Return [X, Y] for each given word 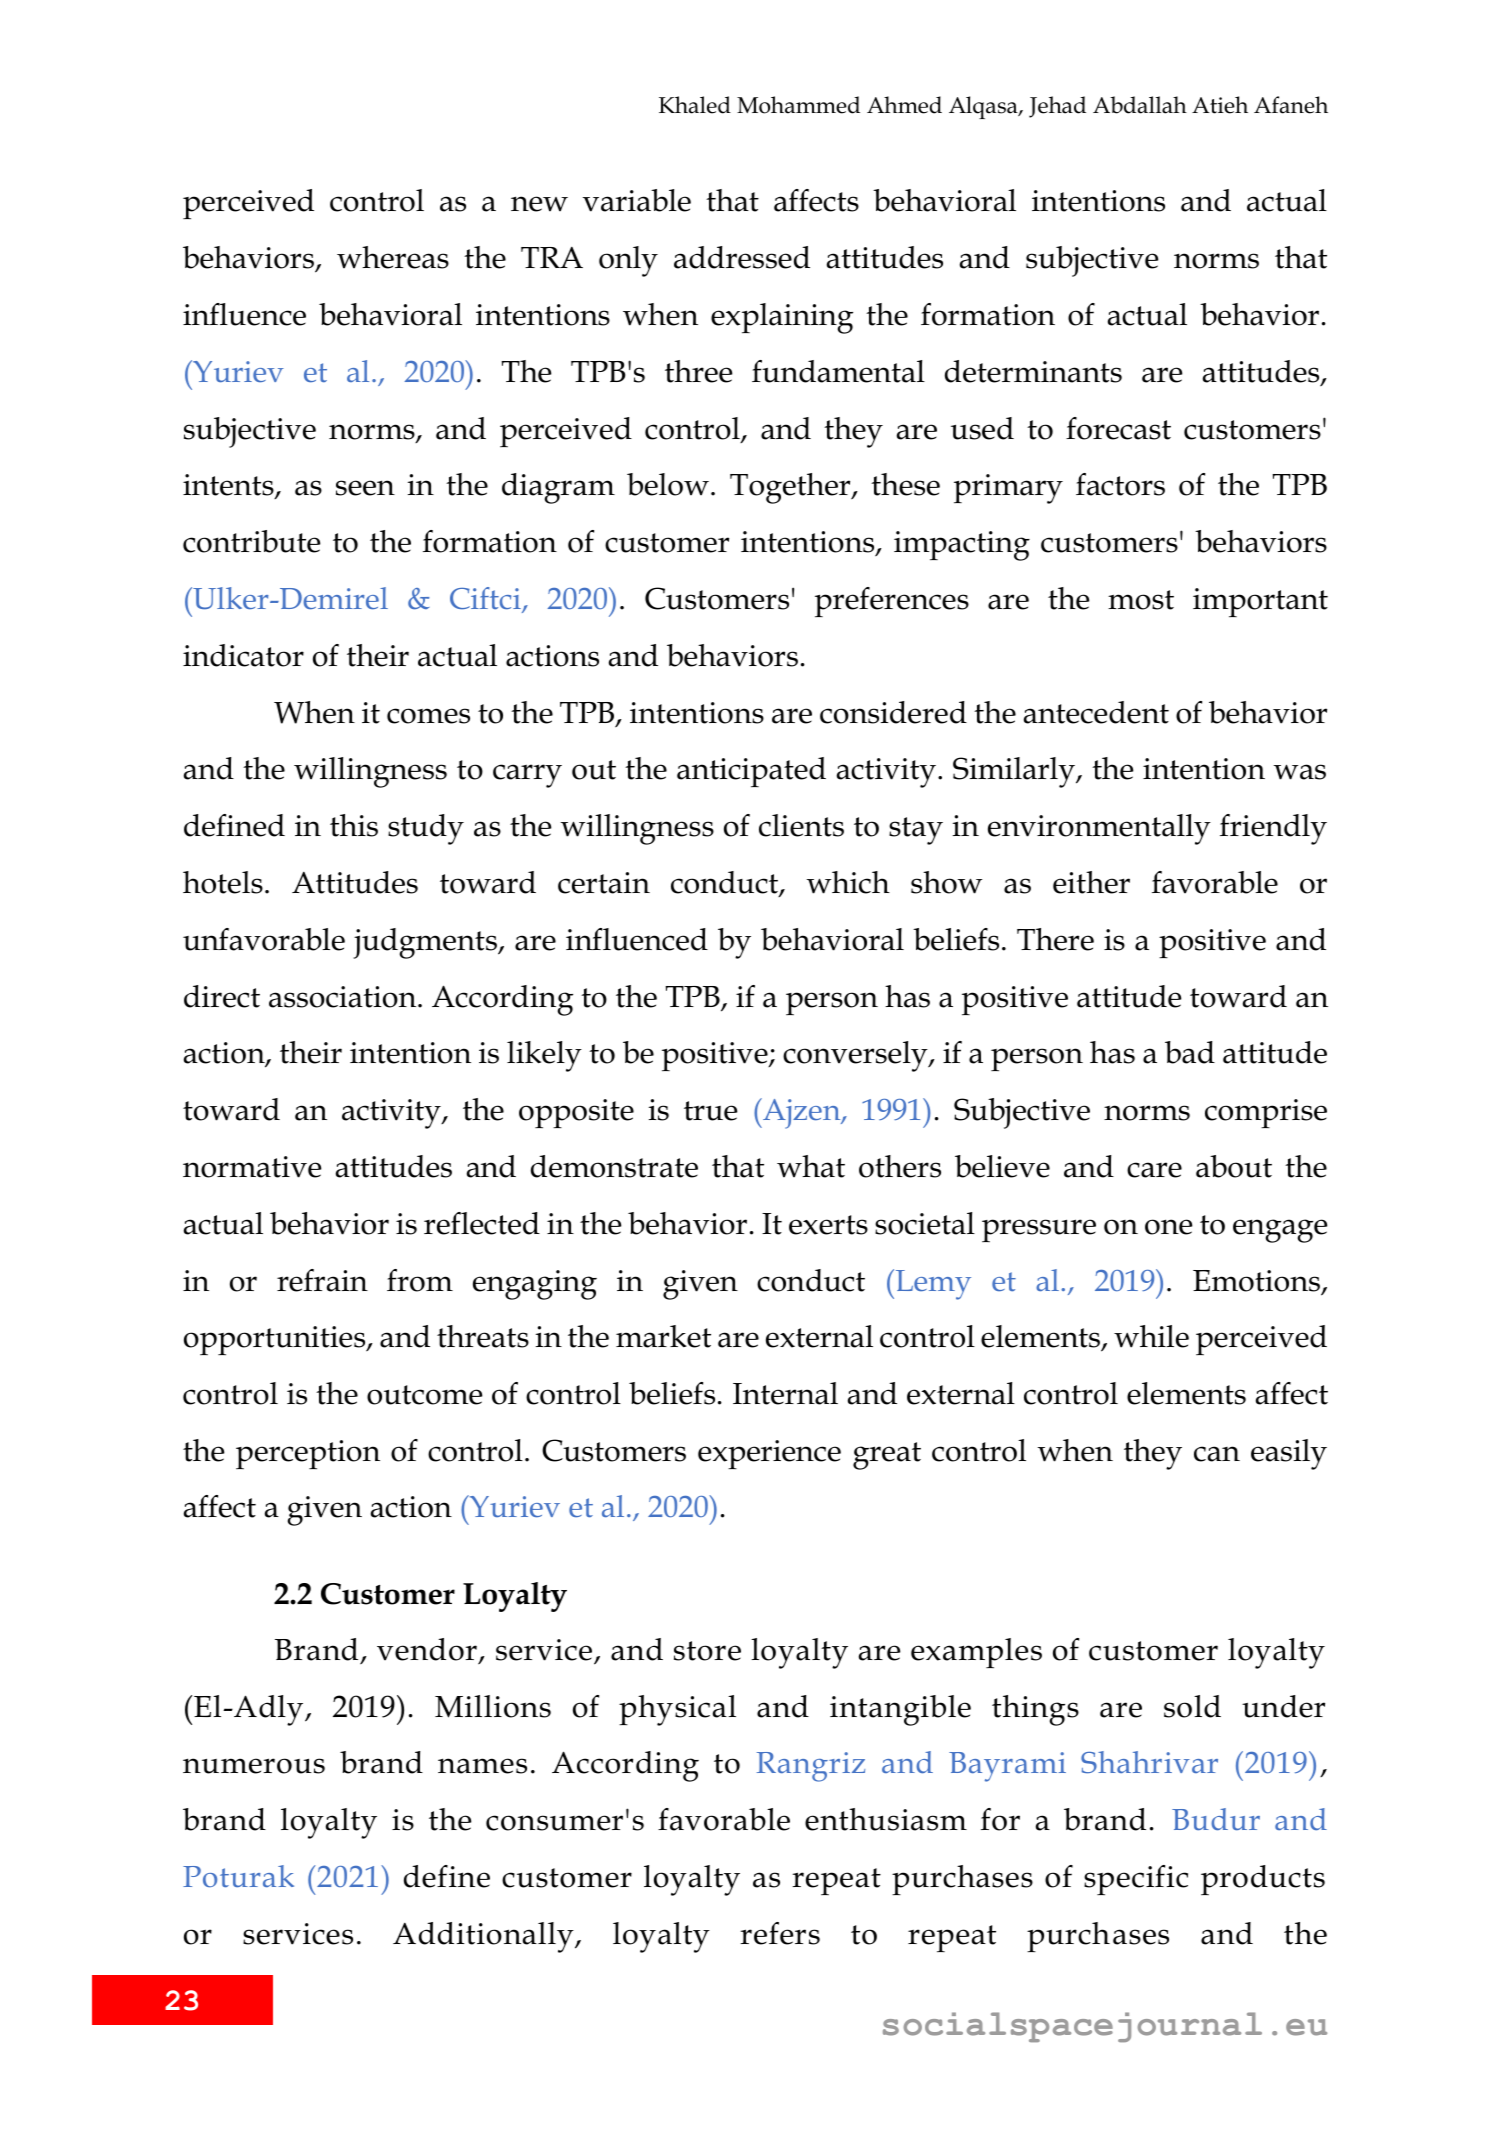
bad [1190, 1052]
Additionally [484, 1937]
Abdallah [1140, 105]
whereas [393, 257]
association [344, 997]
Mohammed [798, 105]
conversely [856, 1056]
